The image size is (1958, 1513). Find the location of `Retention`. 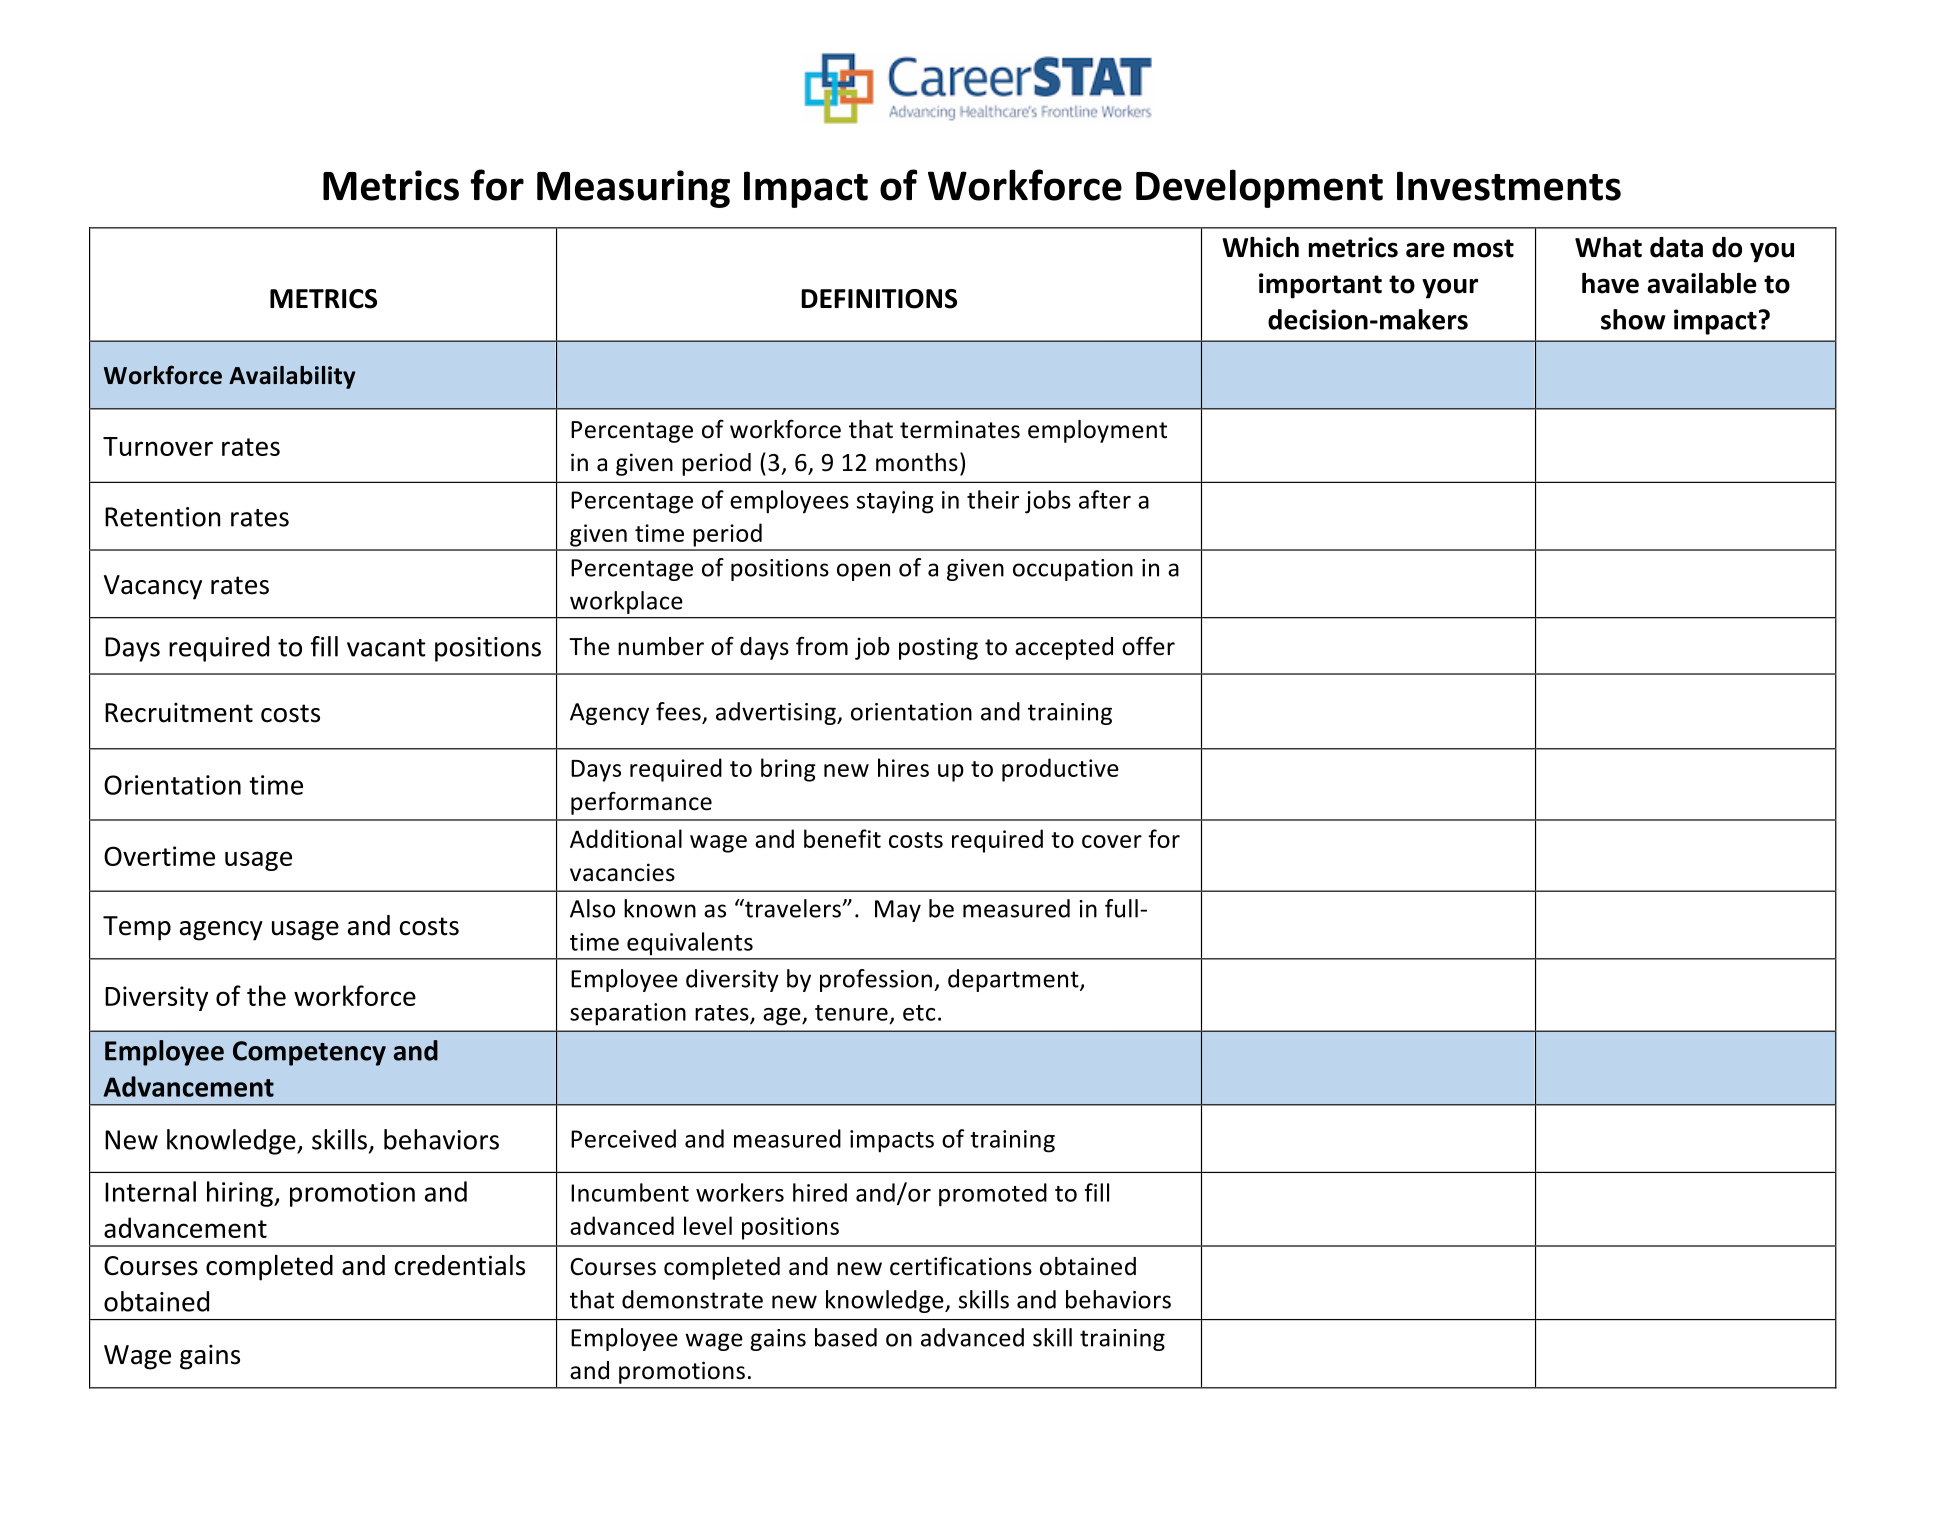

Retention is located at coordinates (162, 517).
